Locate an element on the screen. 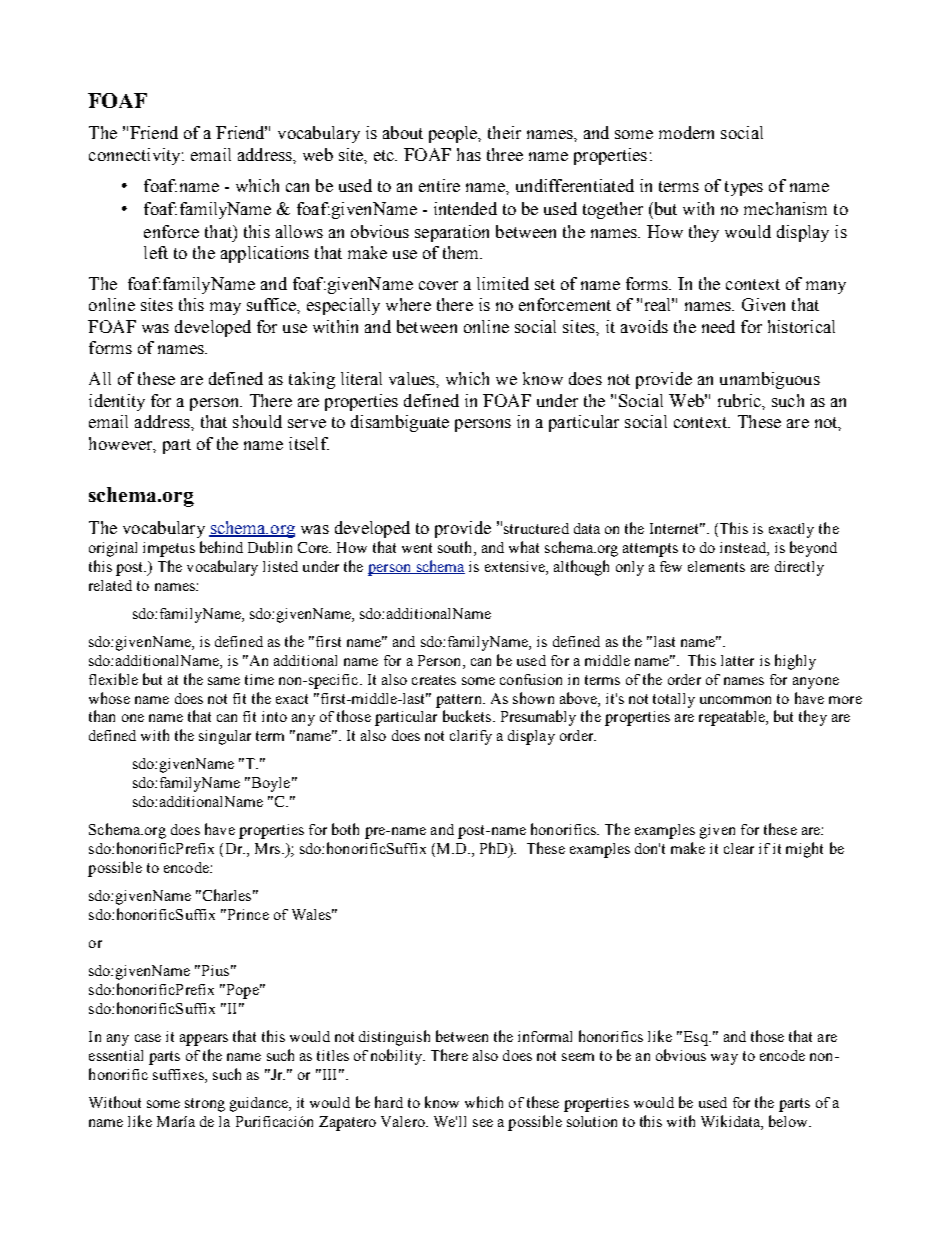 The width and height of the screenshot is (952, 1233). has is located at coordinates (469, 154).
